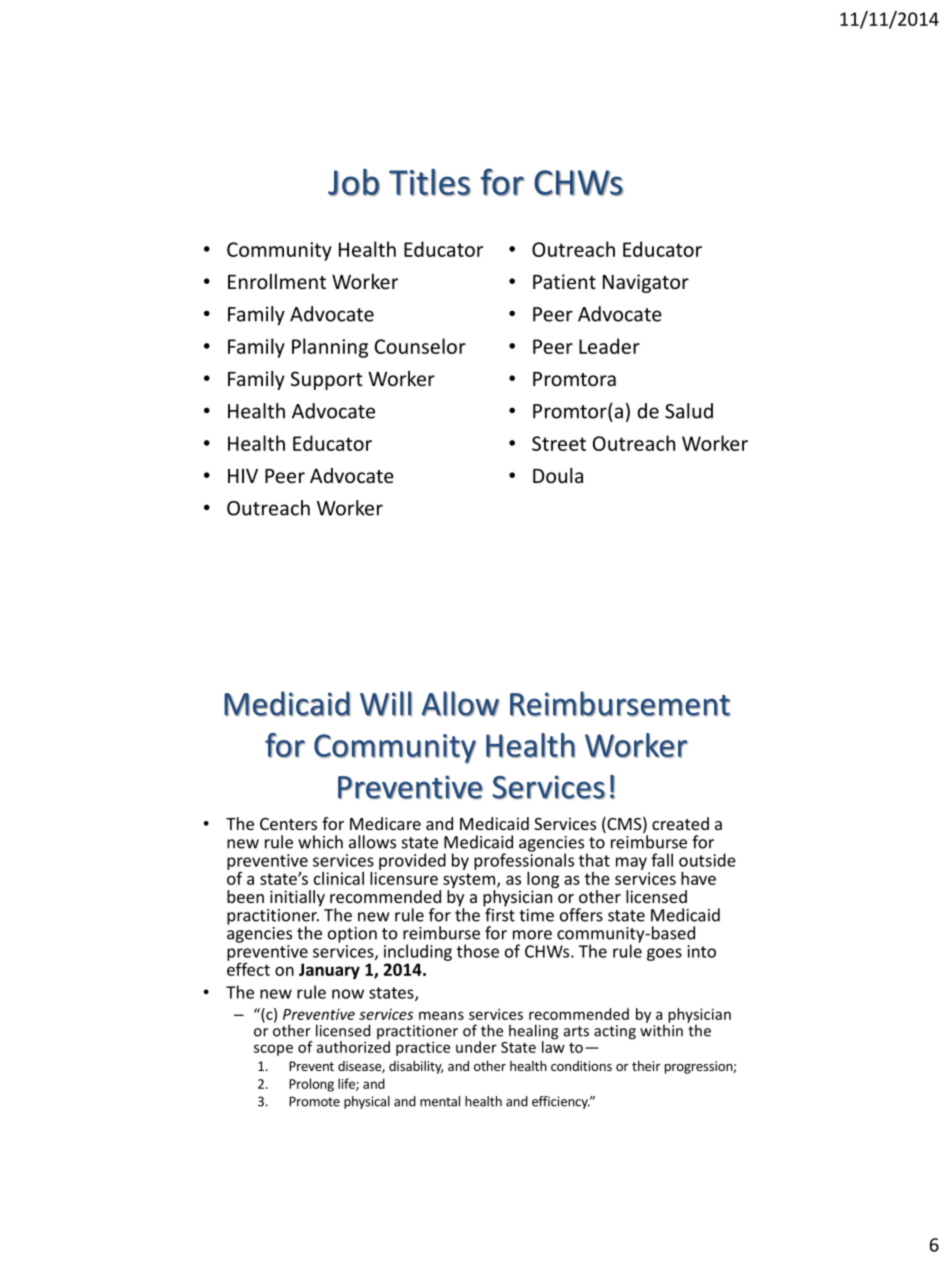 The height and width of the screenshot is (1263, 952). I want to click on Titles, so click(430, 182).
